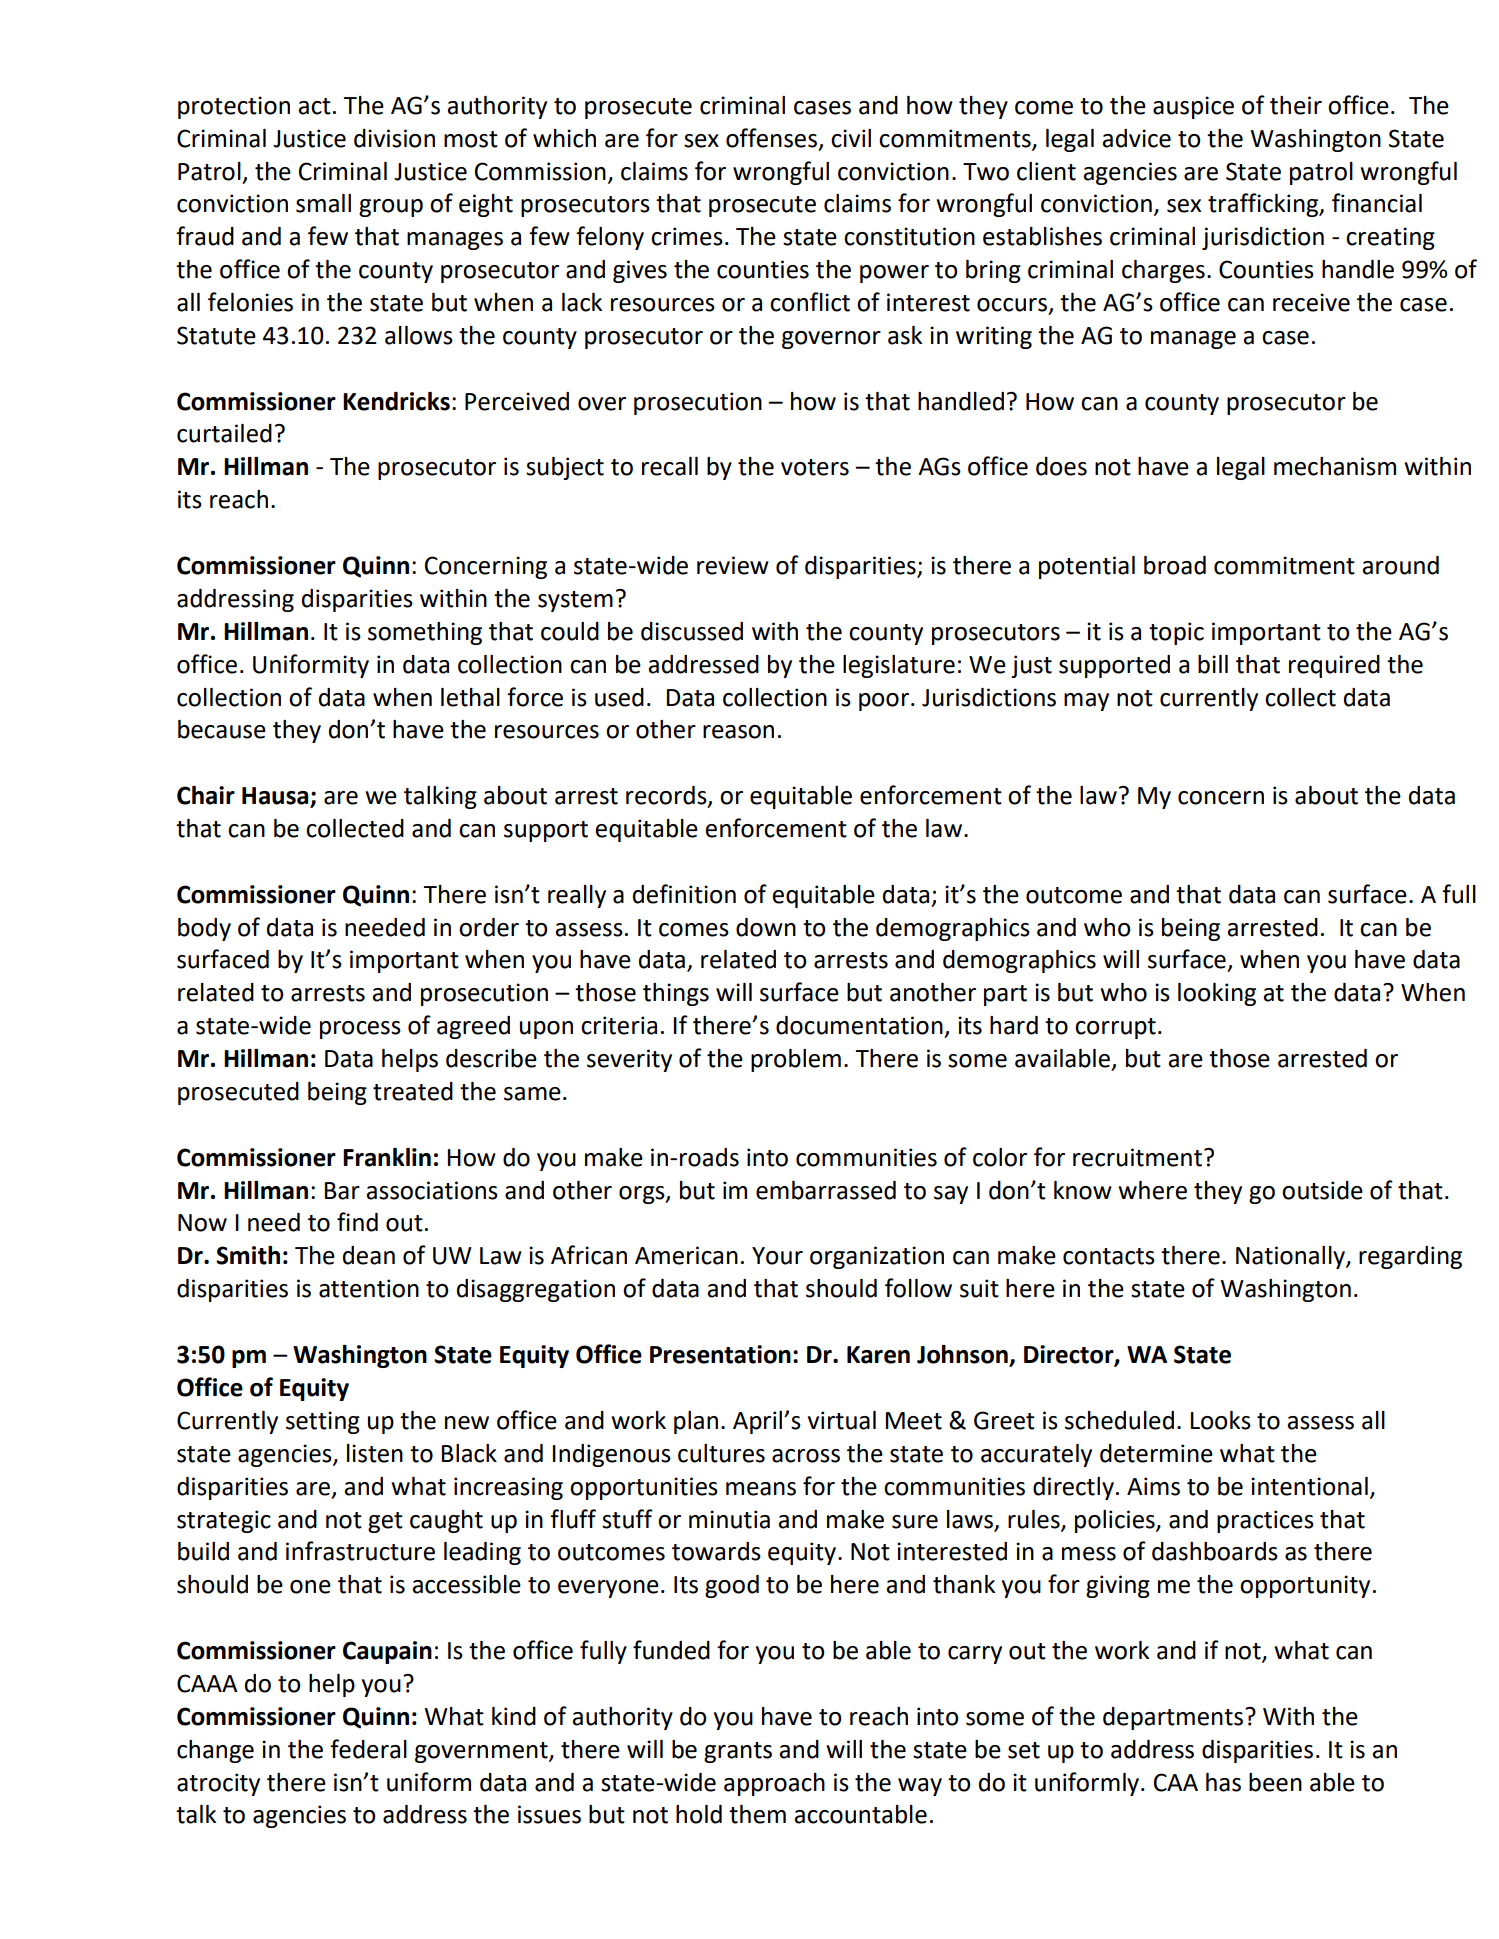 The width and height of the screenshot is (1499, 1939). What do you see at coordinates (771, 138) in the screenshot?
I see `offenses` at bounding box center [771, 138].
